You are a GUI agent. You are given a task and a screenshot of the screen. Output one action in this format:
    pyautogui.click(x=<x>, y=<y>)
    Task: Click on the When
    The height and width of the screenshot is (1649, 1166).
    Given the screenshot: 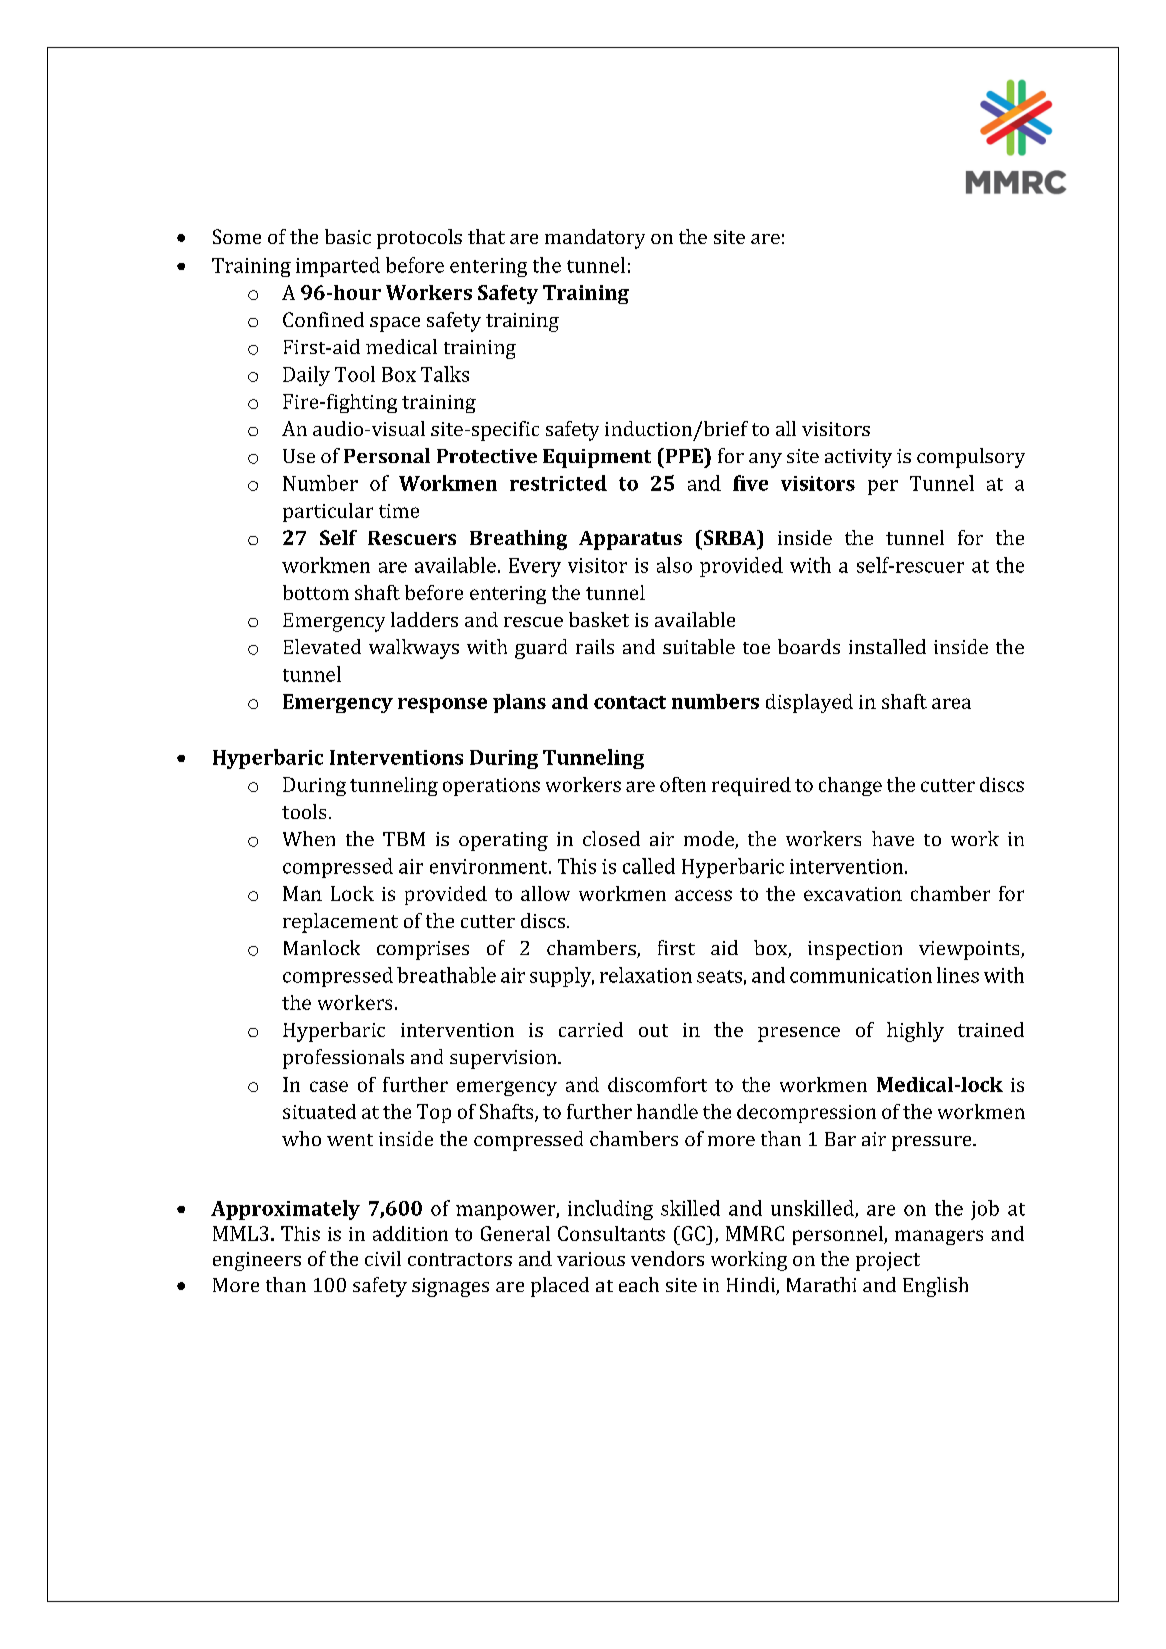 What is the action you would take?
    pyautogui.click(x=309, y=838)
